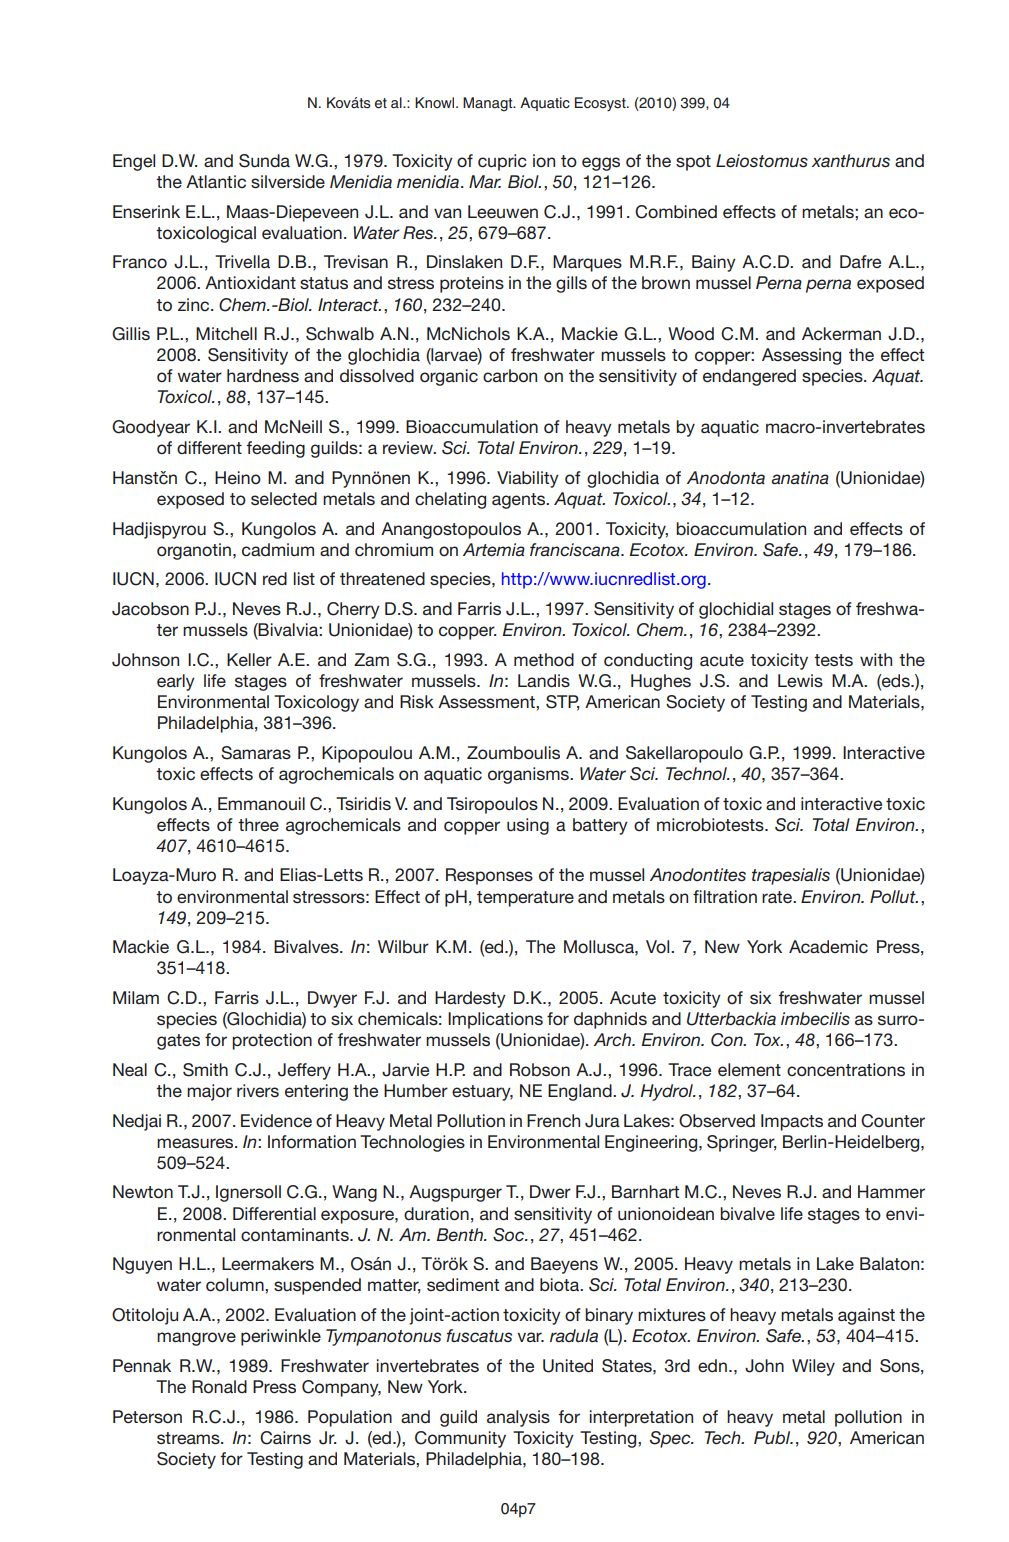 The width and height of the page is (1009, 1542). What do you see at coordinates (219, 1387) in the page?
I see `Ronald` at bounding box center [219, 1387].
